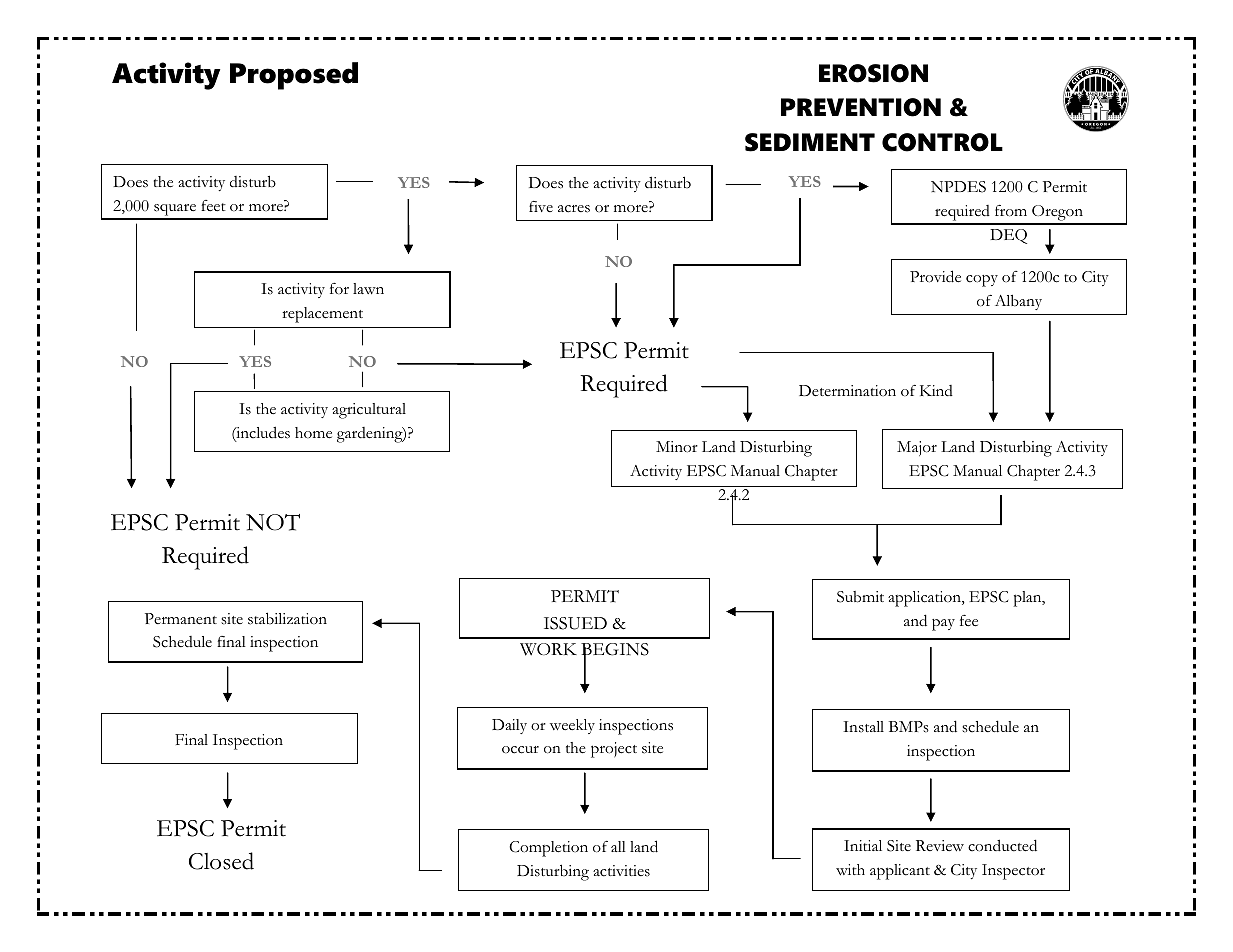  I want to click on Closed, so click(221, 861).
